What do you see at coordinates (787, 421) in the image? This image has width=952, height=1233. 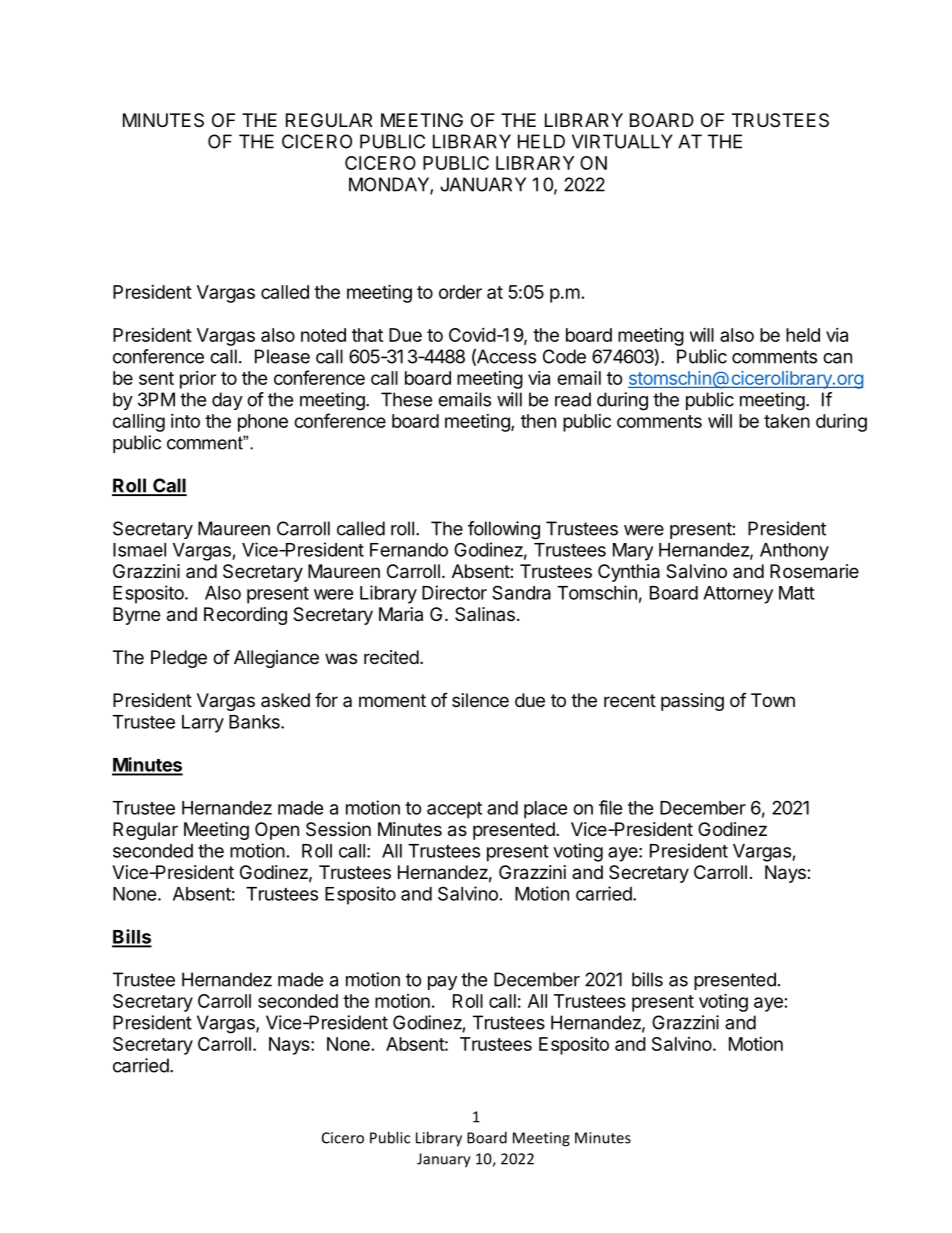 I see `taken` at bounding box center [787, 421].
